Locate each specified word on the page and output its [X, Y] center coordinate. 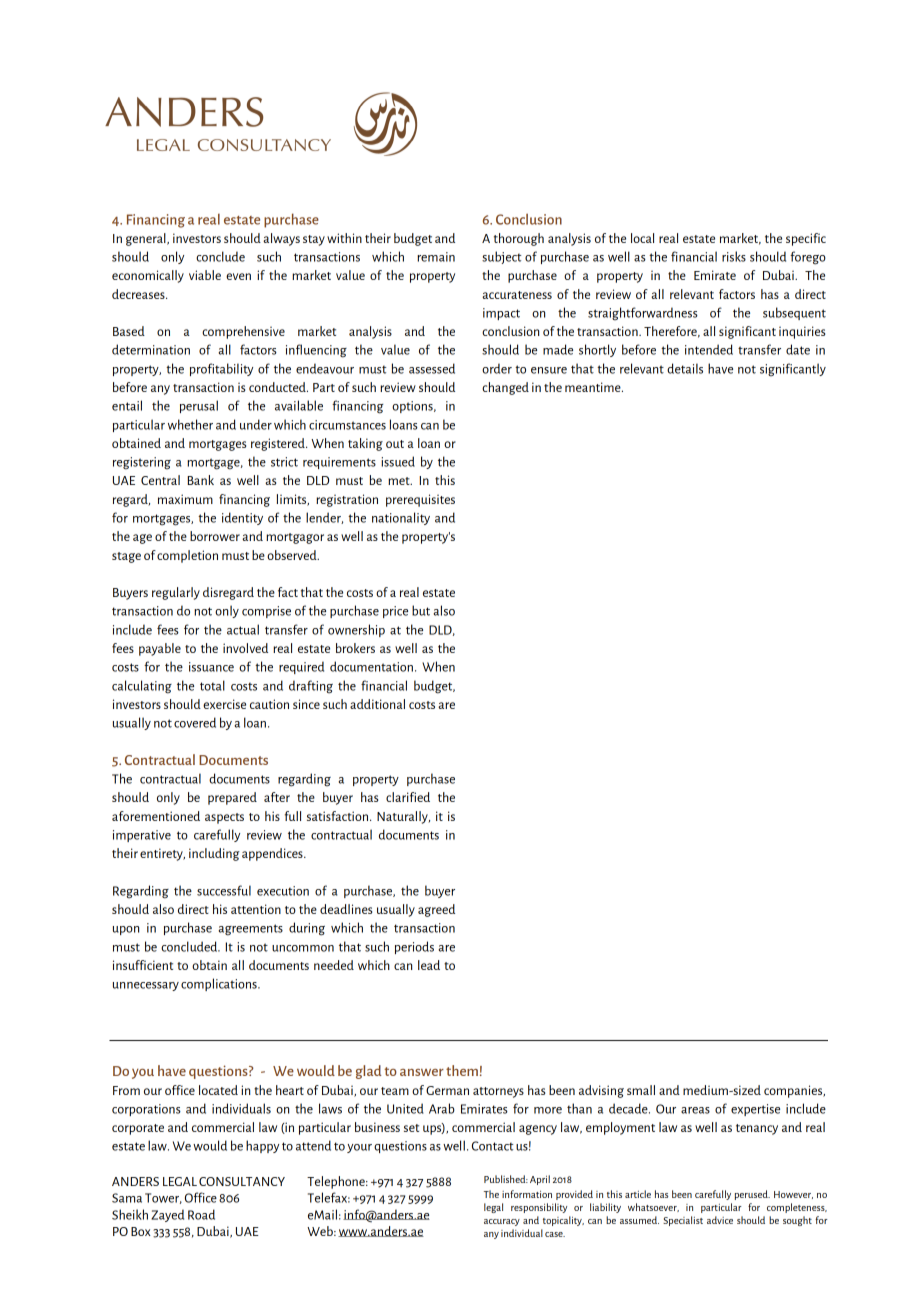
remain [436, 257]
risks [734, 256]
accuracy [502, 1222]
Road [201, 1214]
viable [205, 275]
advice [720, 1220]
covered [195, 722]
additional [377, 704]
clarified [408, 797]
